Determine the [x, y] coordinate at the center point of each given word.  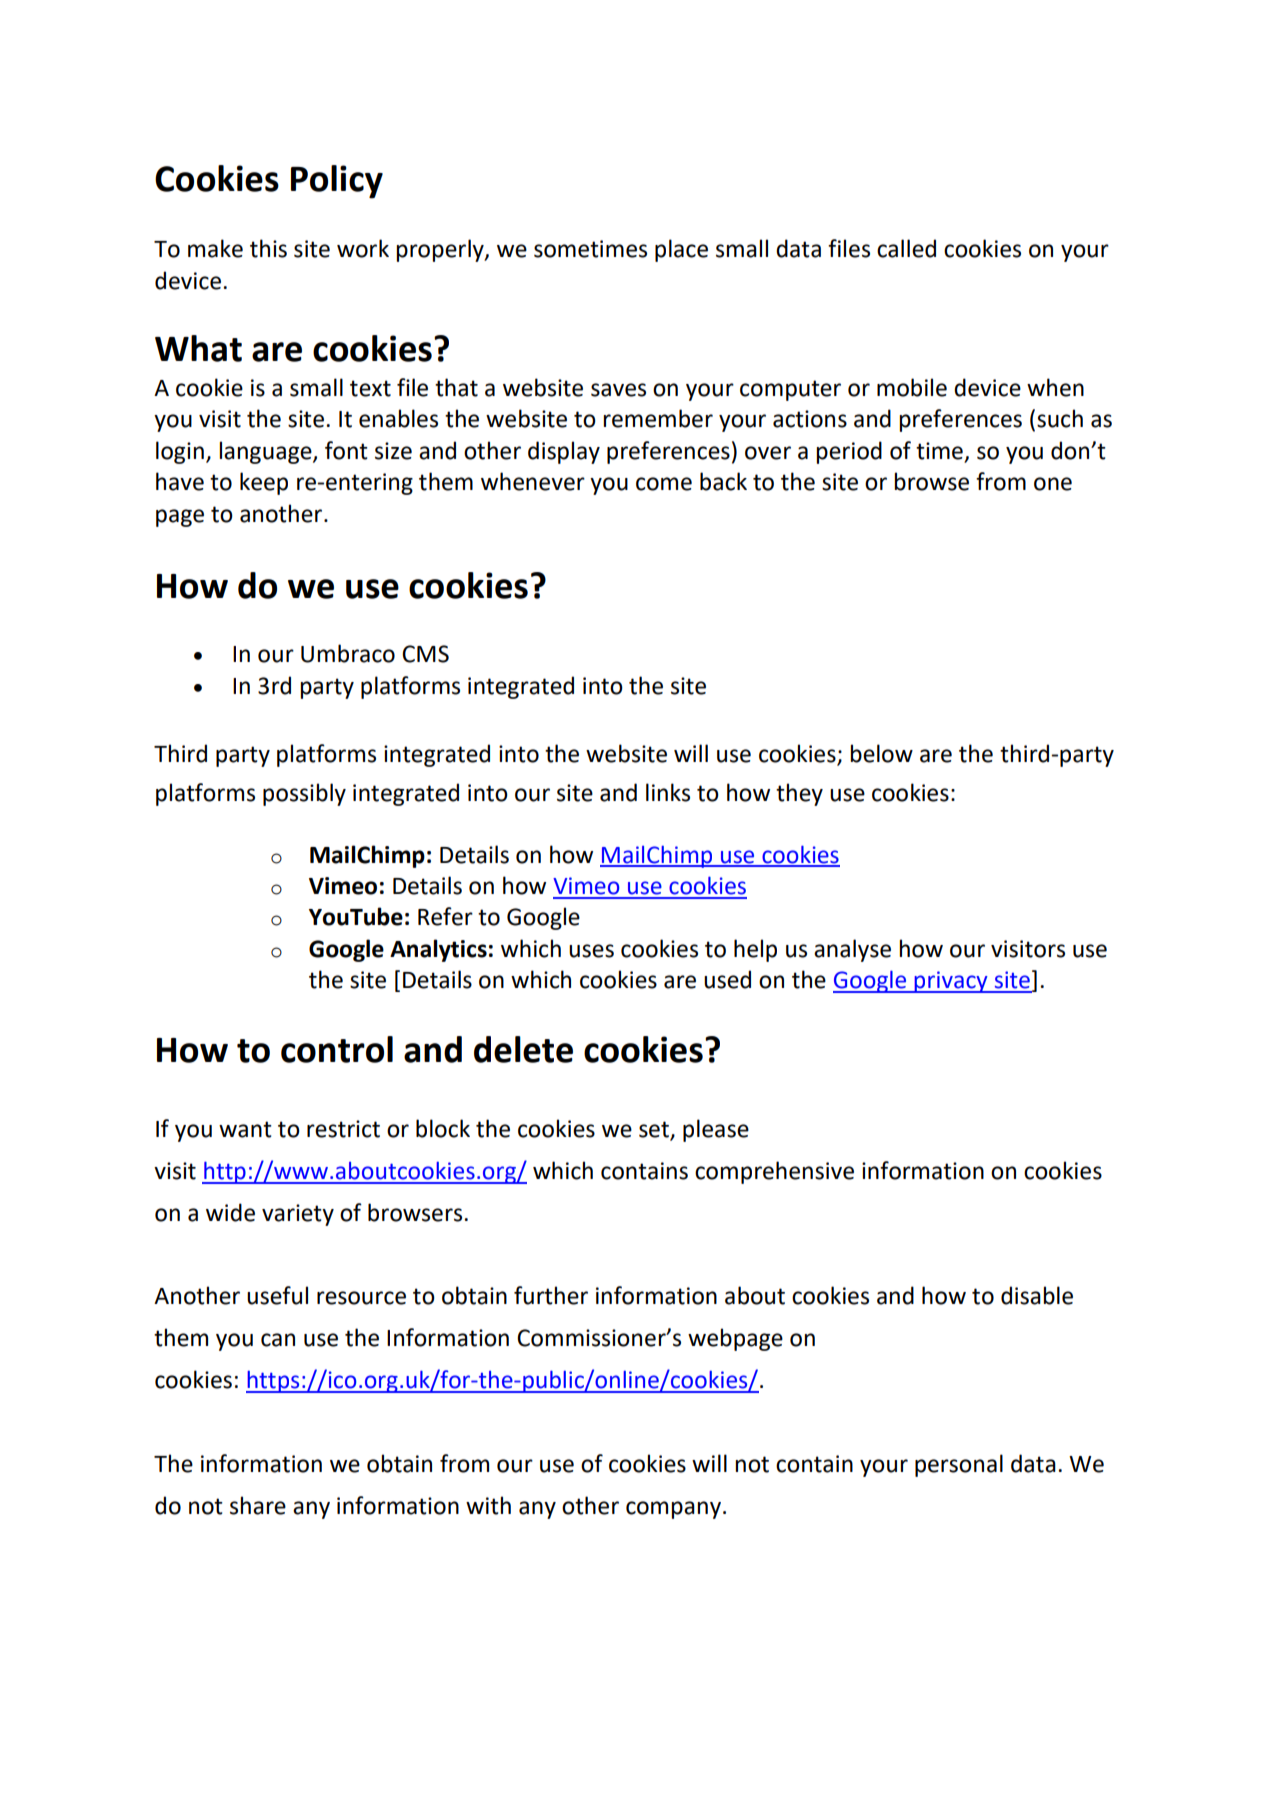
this [268, 248]
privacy [951, 982]
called [906, 248]
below [881, 753]
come [664, 484]
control [337, 1049]
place [681, 250]
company [675, 1510]
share [258, 1505]
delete [523, 1049]
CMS [425, 654]
